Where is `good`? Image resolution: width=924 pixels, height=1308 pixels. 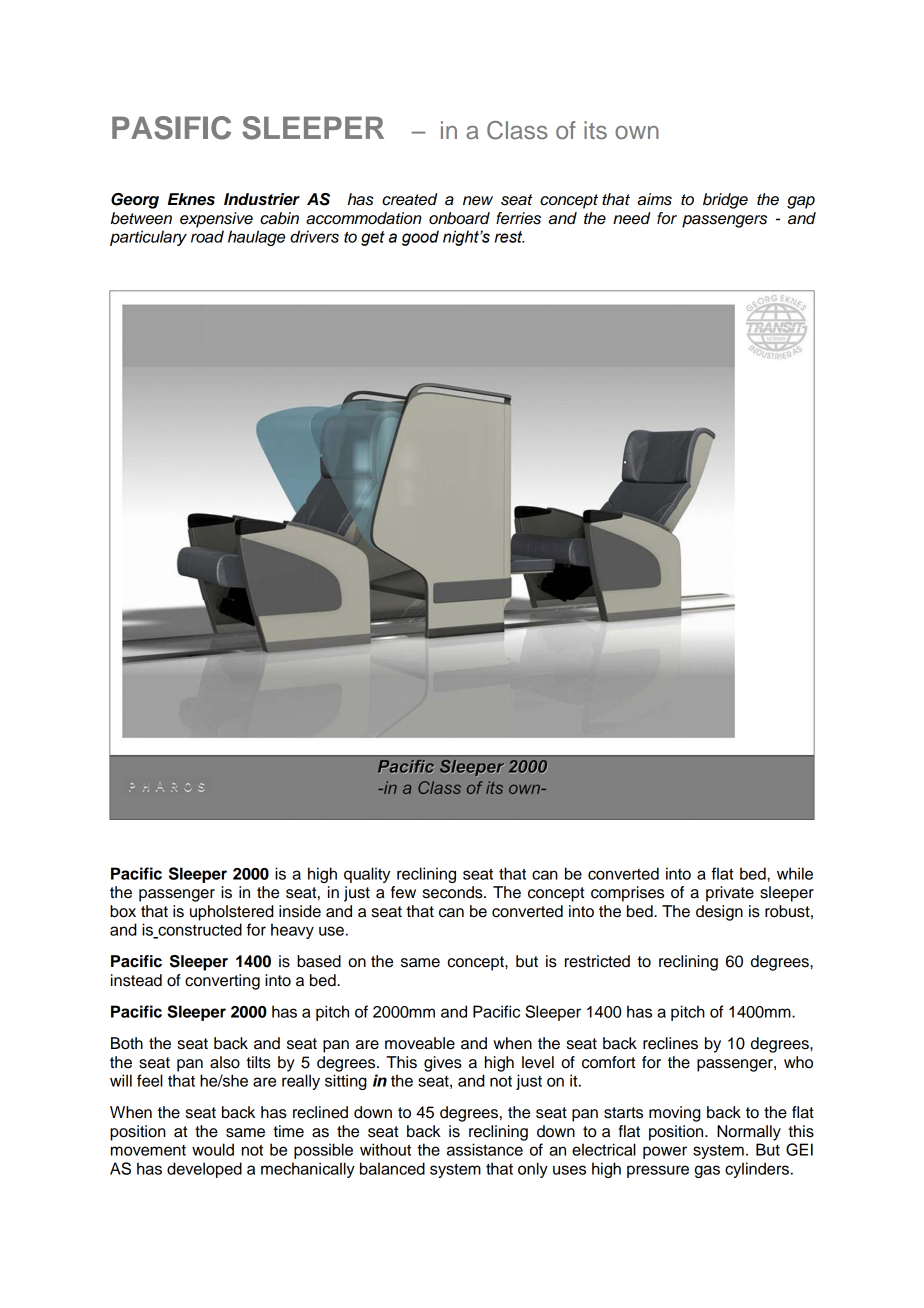 good is located at coordinates (420, 238).
